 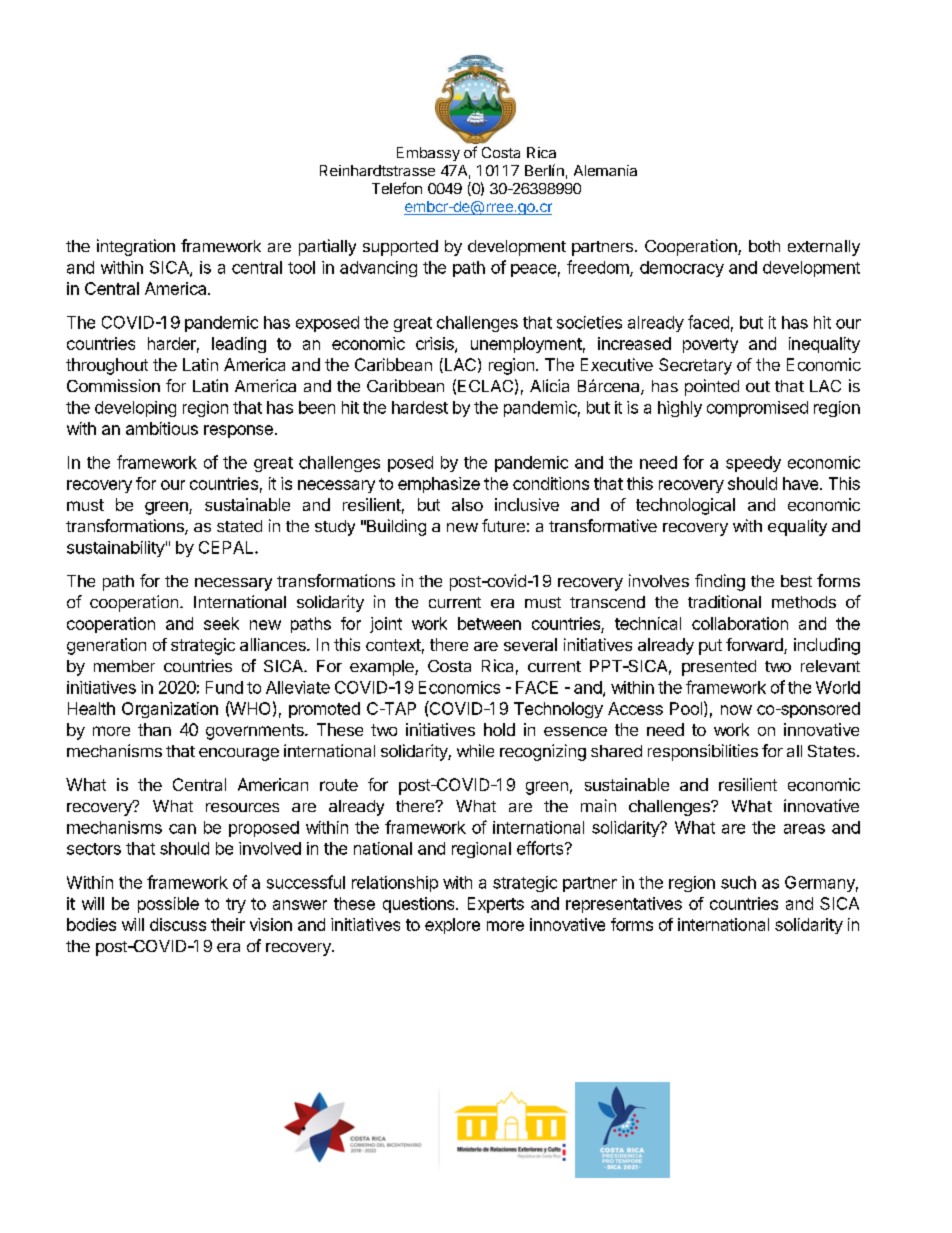 I want to click on both, so click(x=764, y=246).
